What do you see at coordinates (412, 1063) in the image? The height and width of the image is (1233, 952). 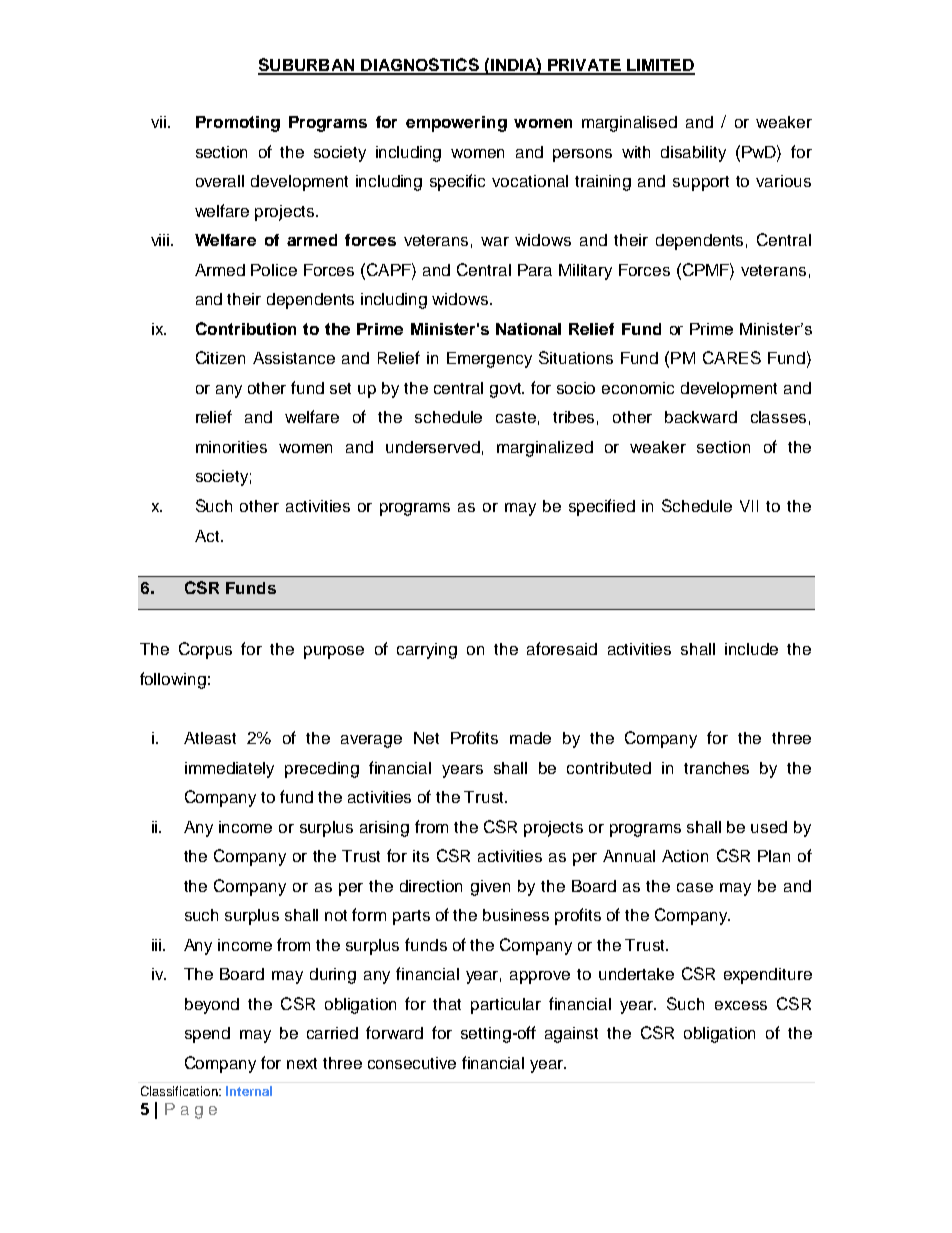 I see `consecutive` at bounding box center [412, 1063].
